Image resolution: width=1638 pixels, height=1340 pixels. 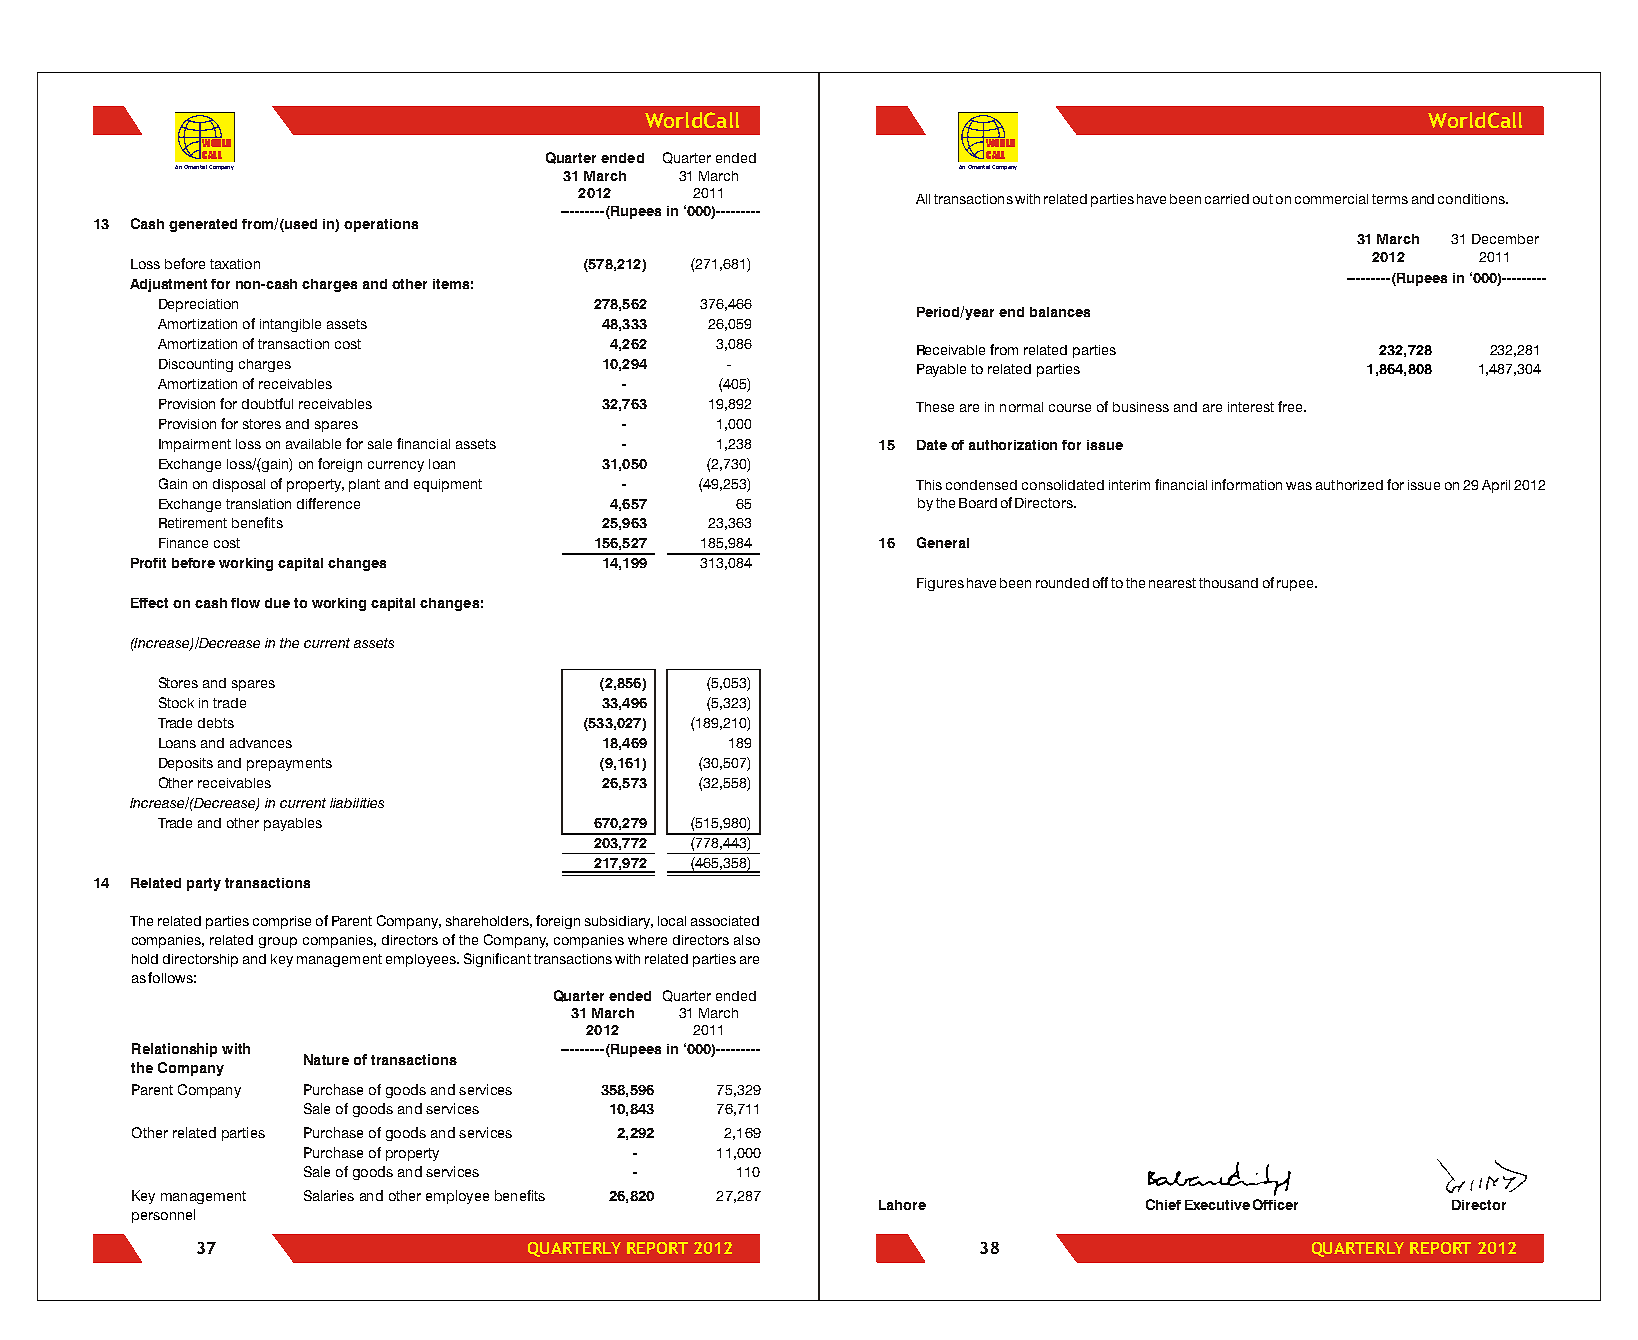 What do you see at coordinates (328, 503) in the document?
I see `difference` at bounding box center [328, 503].
